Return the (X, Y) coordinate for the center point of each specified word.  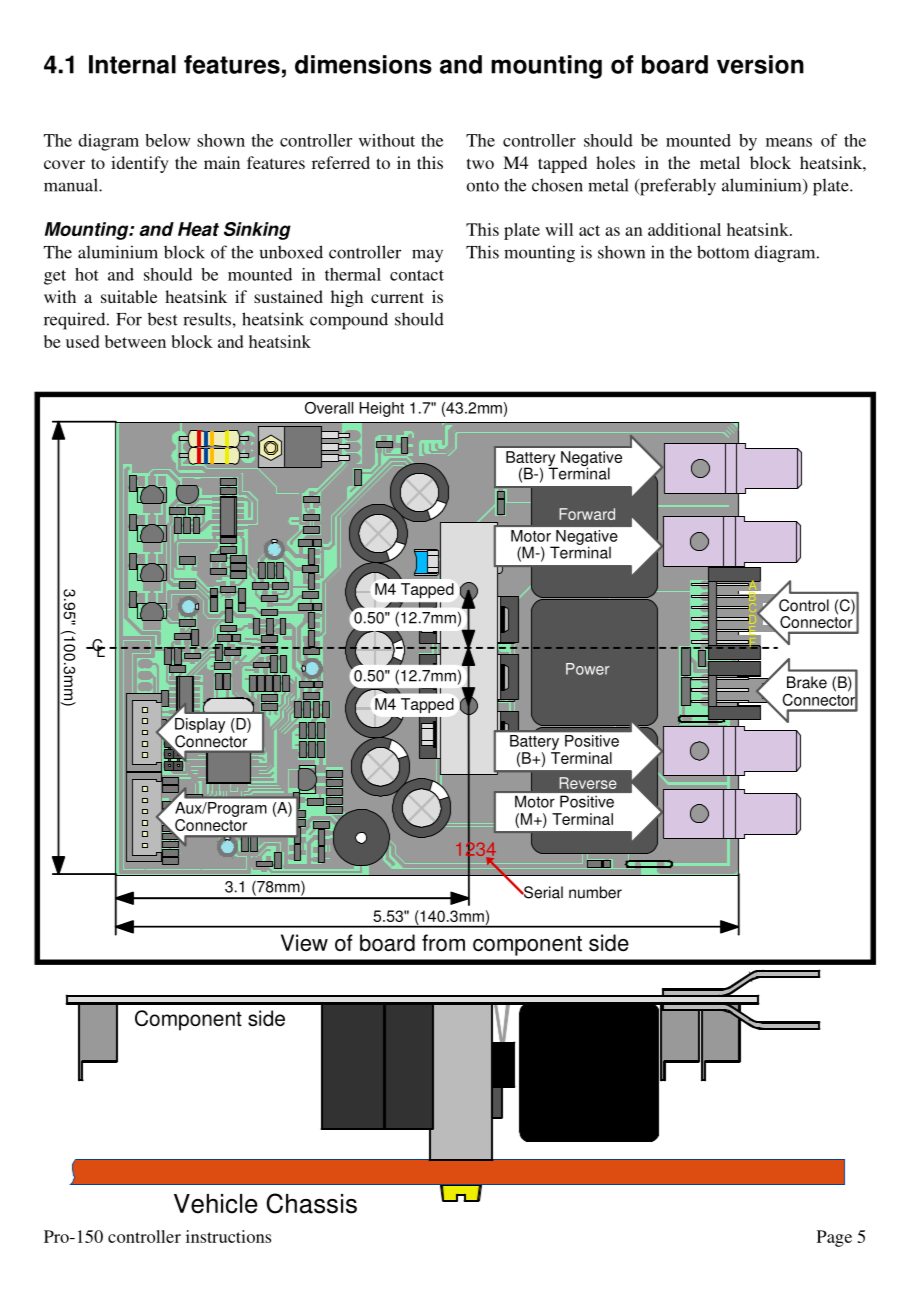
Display (199, 726)
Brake (807, 682)
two (480, 163)
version (760, 64)
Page (834, 1238)
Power (588, 669)
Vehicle (216, 1204)
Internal (132, 64)
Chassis (311, 1203)
